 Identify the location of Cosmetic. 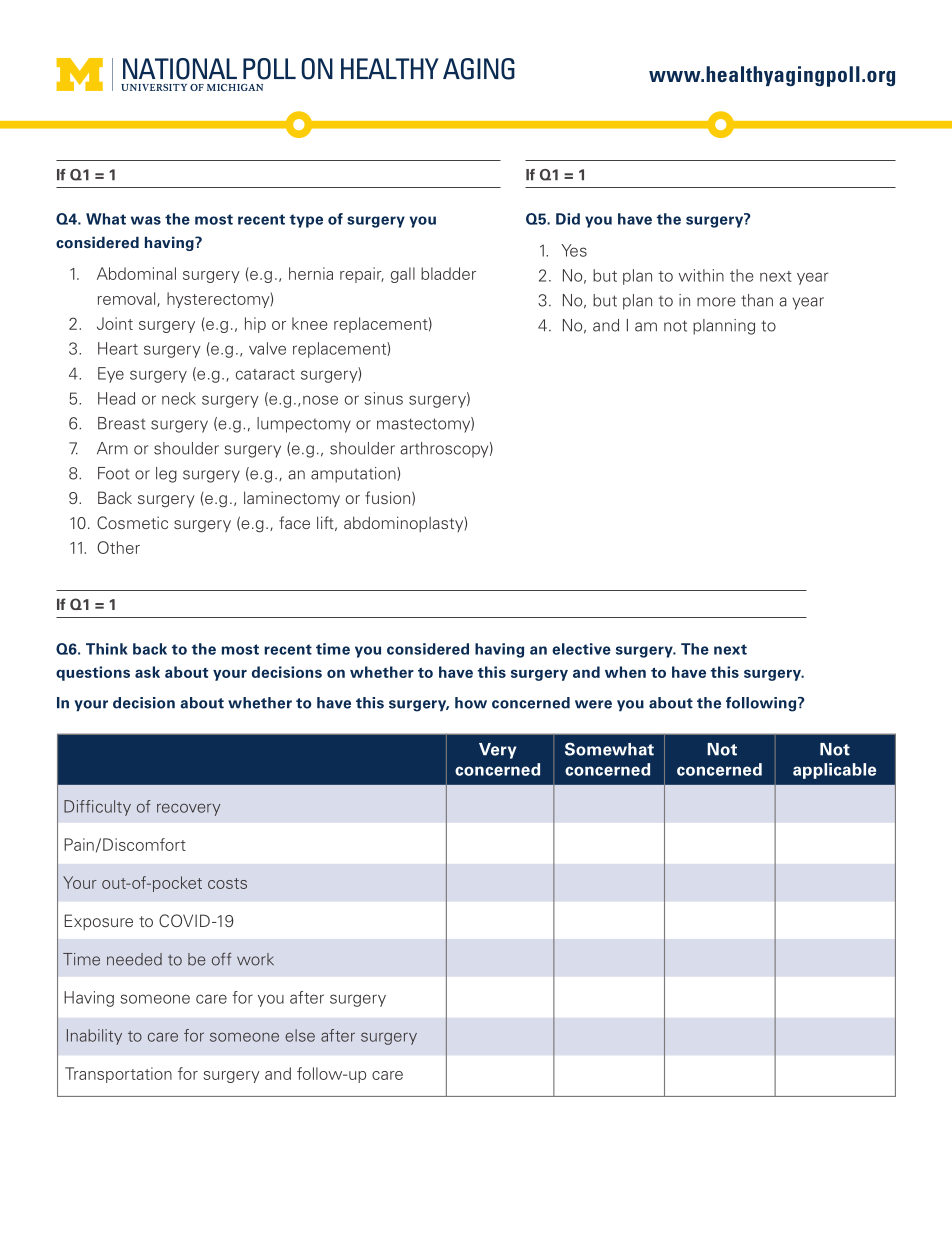
(132, 522).
